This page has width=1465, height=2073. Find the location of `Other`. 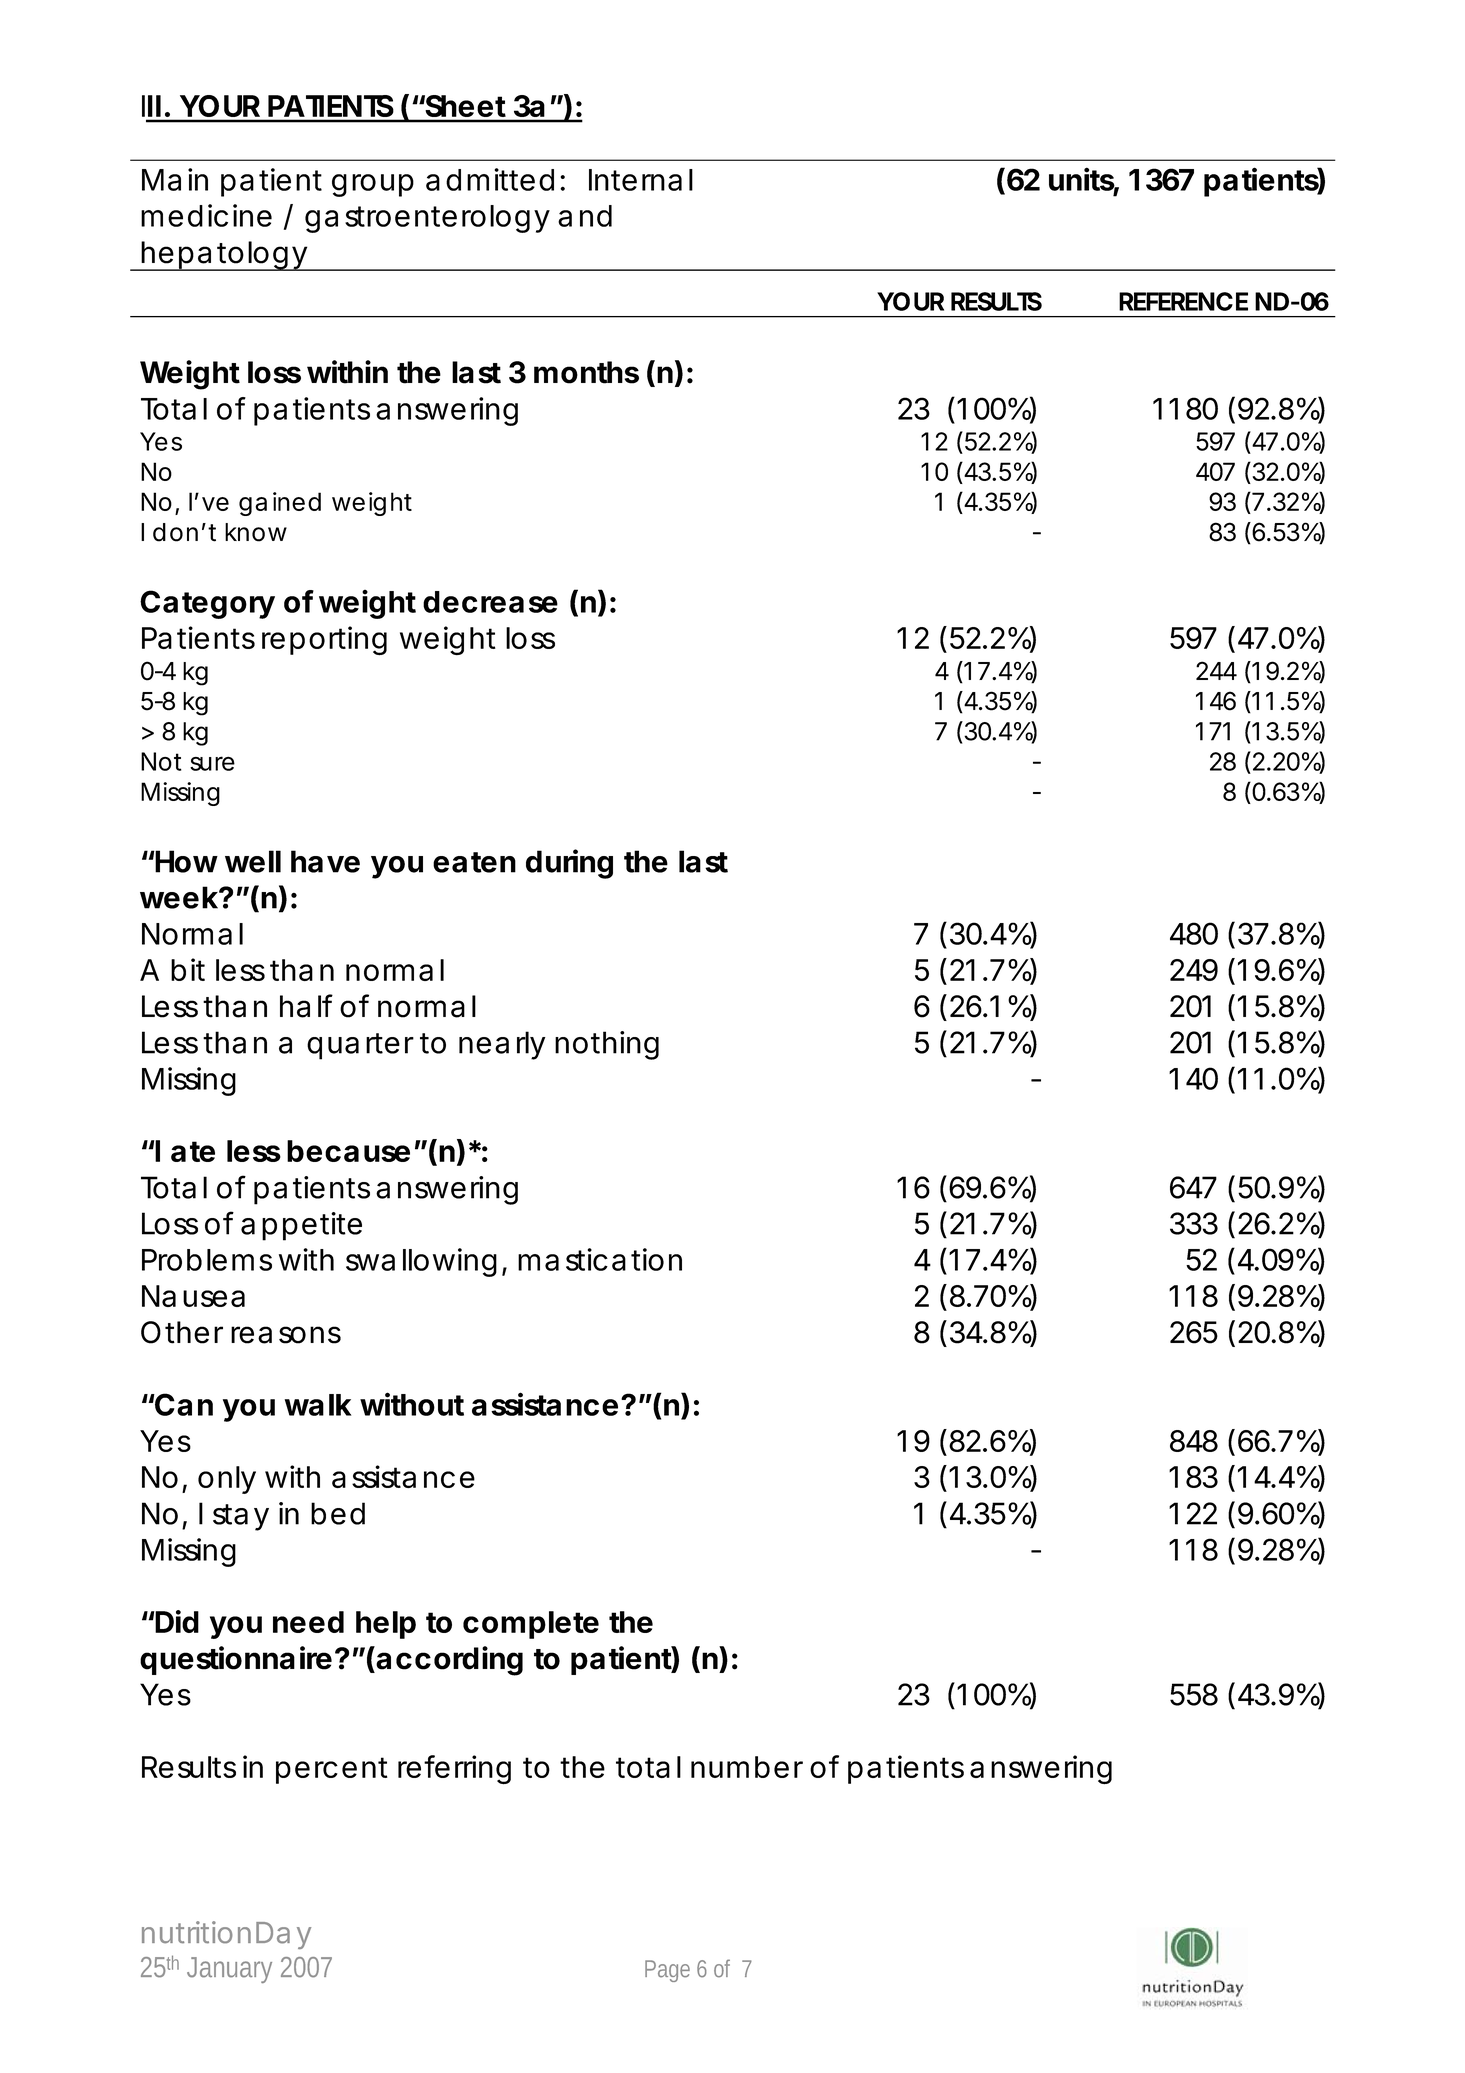

Other is located at coordinates (182, 1332).
